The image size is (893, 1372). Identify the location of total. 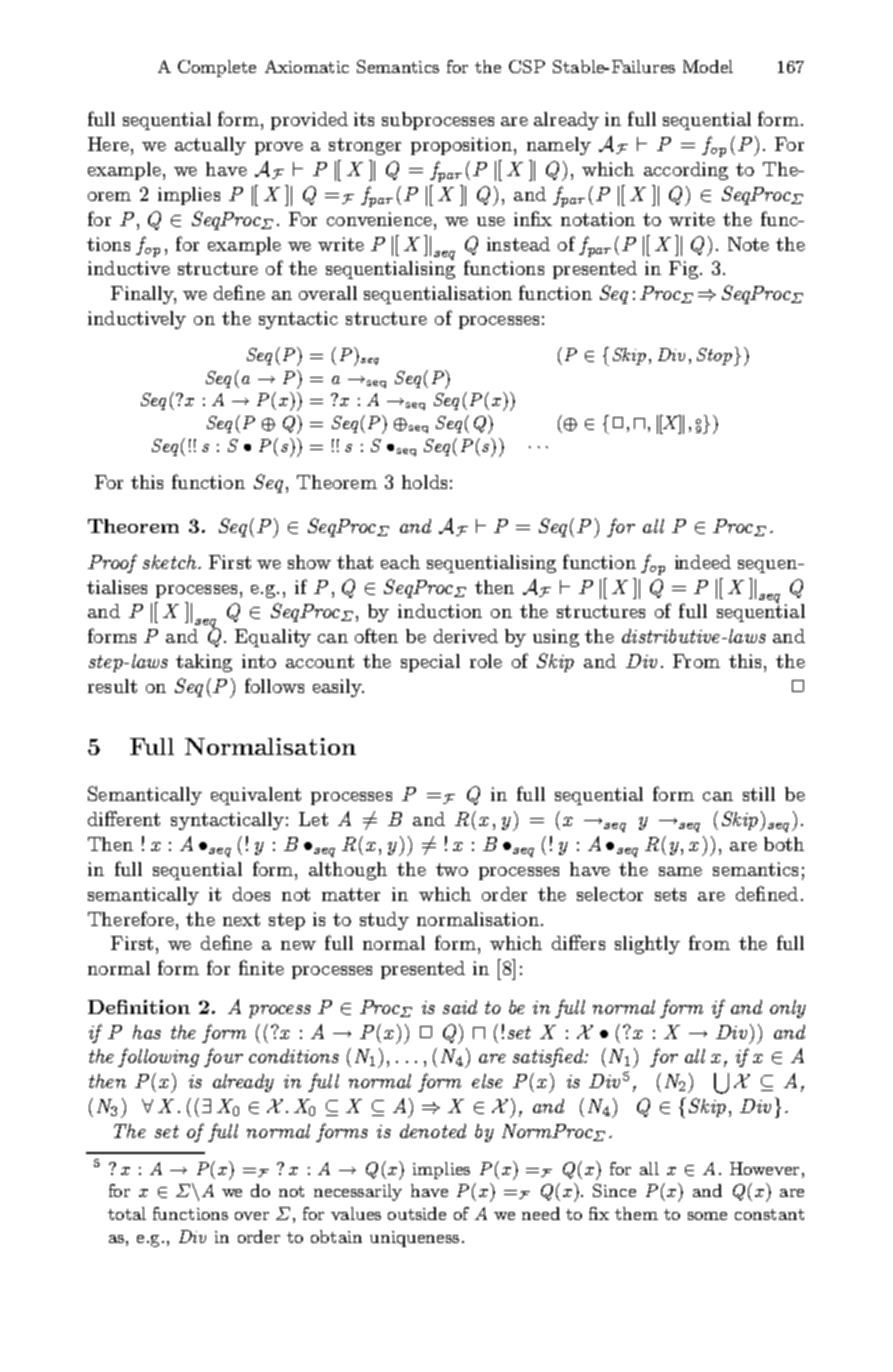
(127, 1213).
